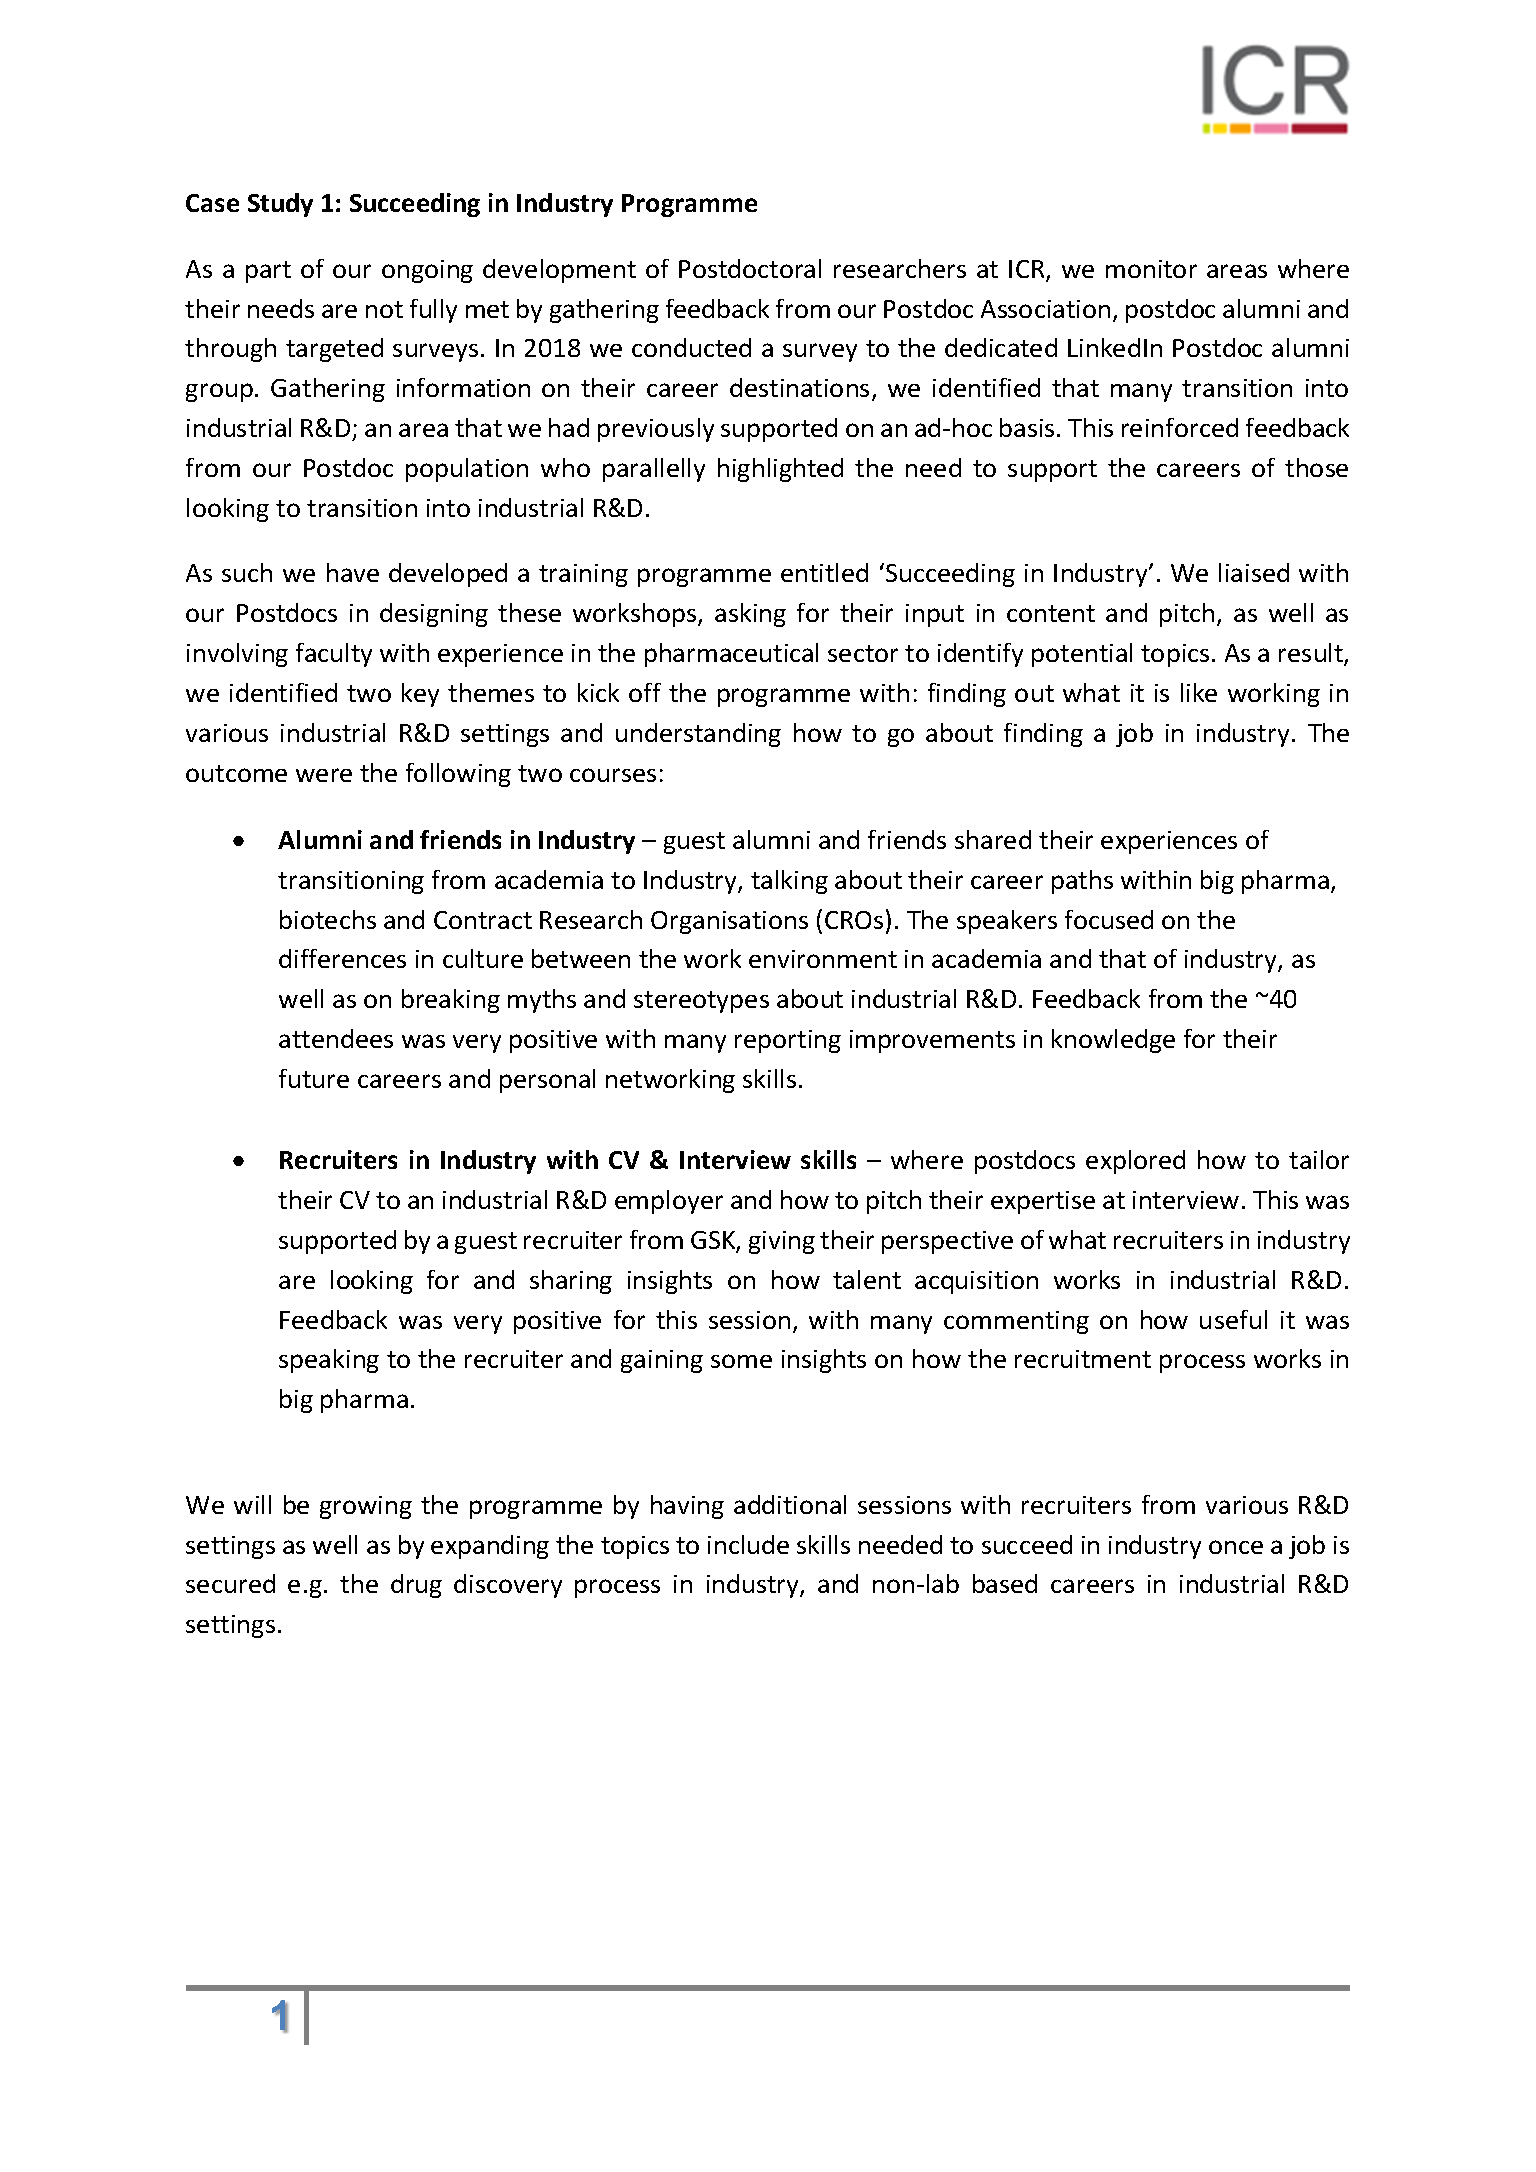 Image resolution: width=1536 pixels, height=2172 pixels. Describe the element at coordinates (1135, 1162) in the screenshot. I see `explored` at that location.
